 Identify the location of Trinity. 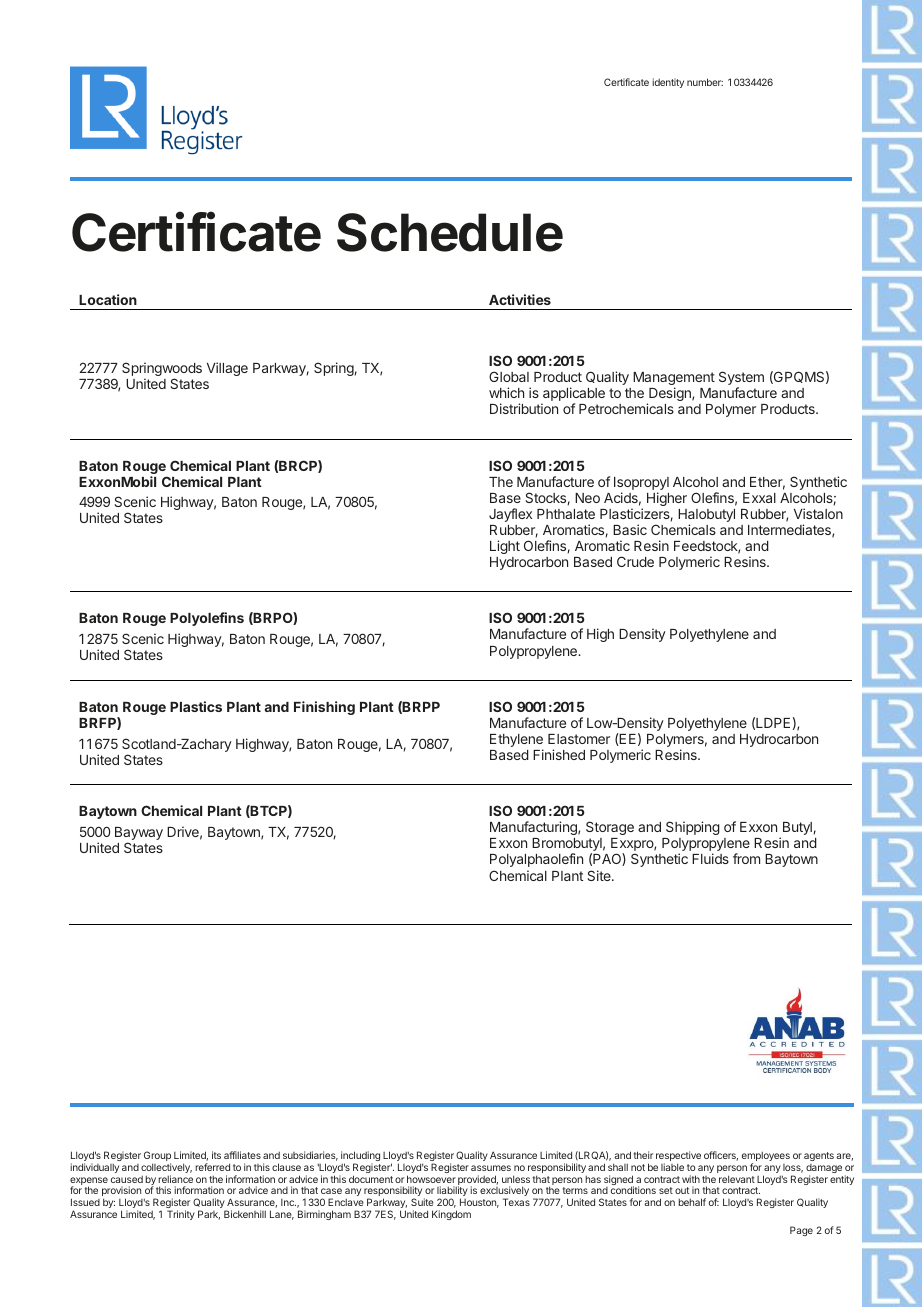
(181, 1215).
